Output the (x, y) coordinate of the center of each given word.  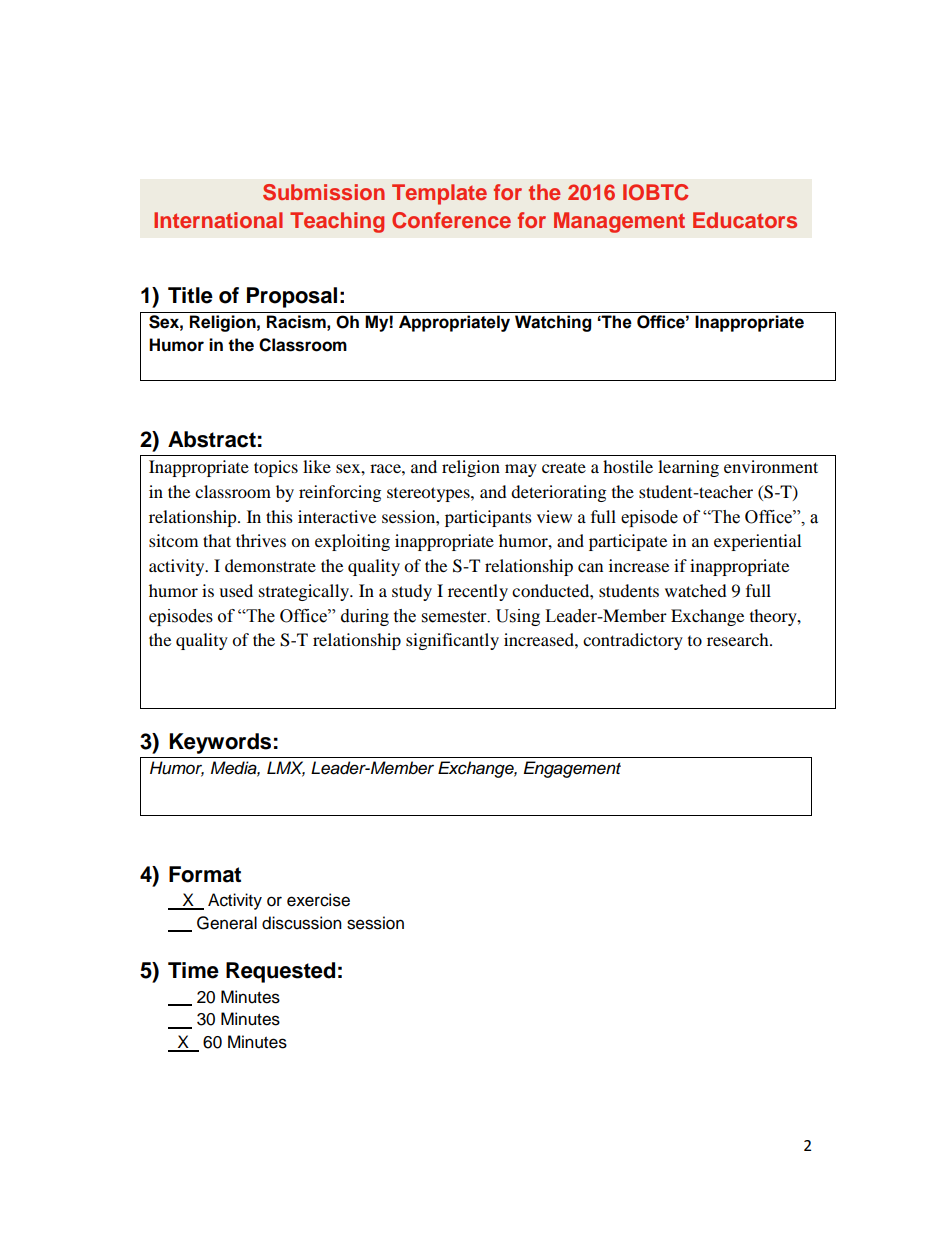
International (218, 220)
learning (688, 468)
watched (696, 590)
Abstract (212, 439)
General (227, 923)
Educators (745, 220)
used (236, 590)
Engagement (572, 769)
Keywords (220, 743)
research (739, 639)
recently (478, 592)
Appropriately (454, 323)
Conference (451, 220)
